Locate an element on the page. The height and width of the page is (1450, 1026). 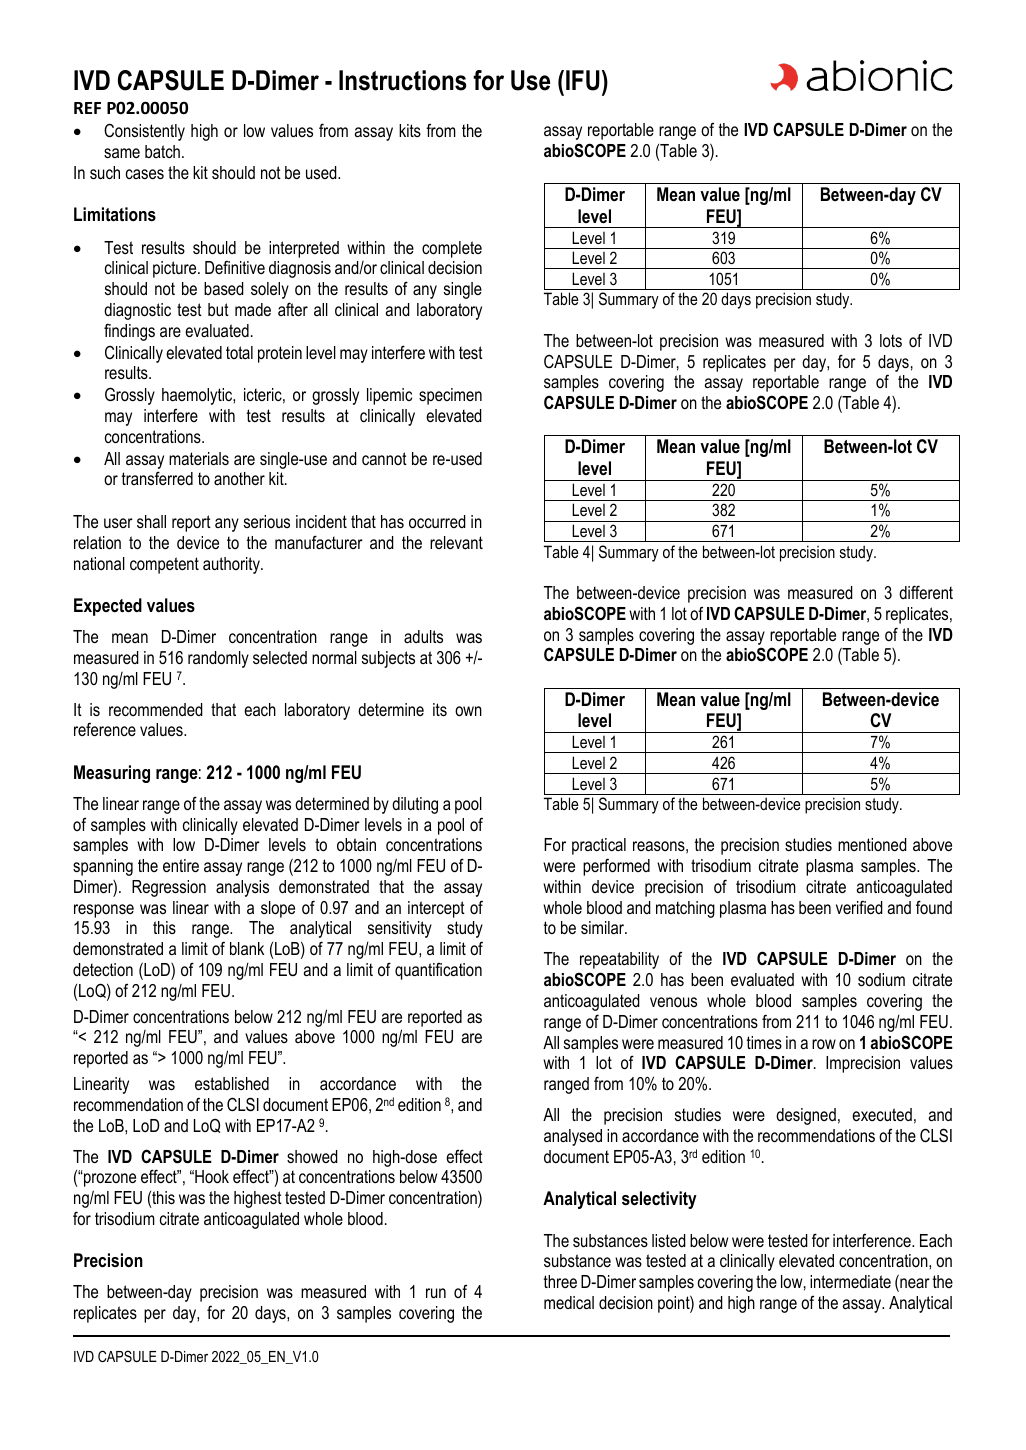
showed is located at coordinates (312, 1156).
